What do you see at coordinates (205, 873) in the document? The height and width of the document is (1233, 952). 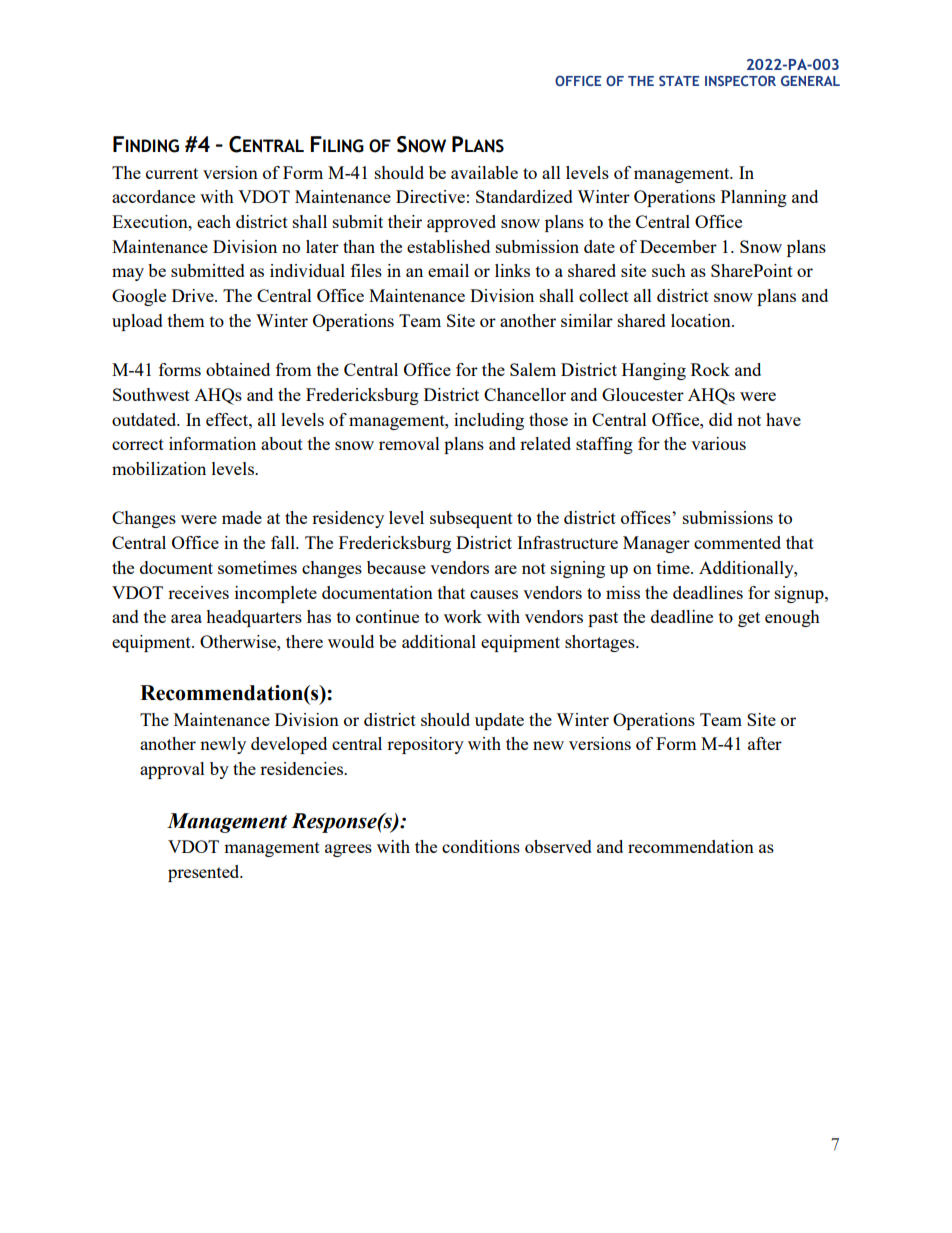 I see `presented` at bounding box center [205, 873].
